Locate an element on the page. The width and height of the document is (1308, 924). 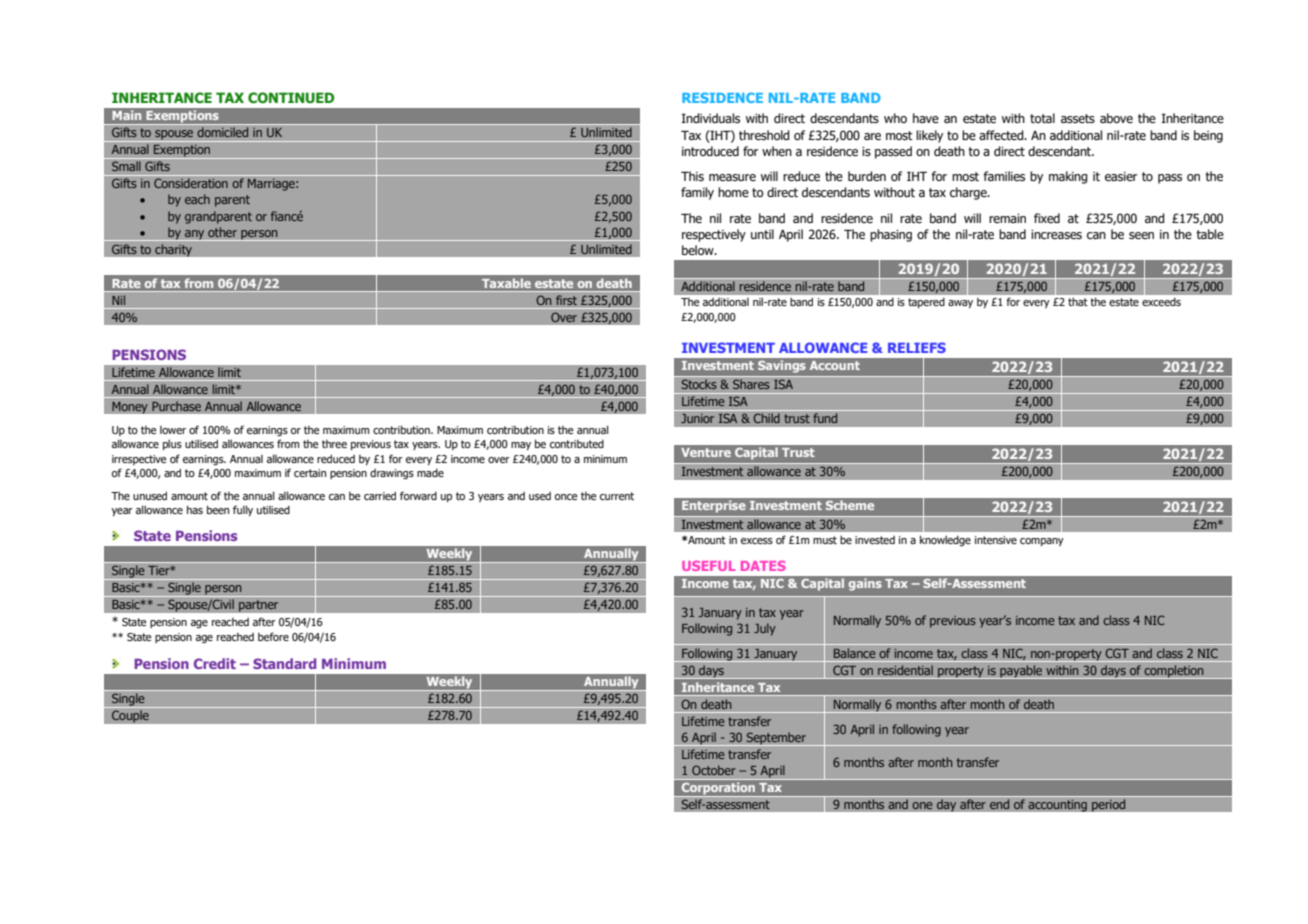
excess is located at coordinates (757, 541).
